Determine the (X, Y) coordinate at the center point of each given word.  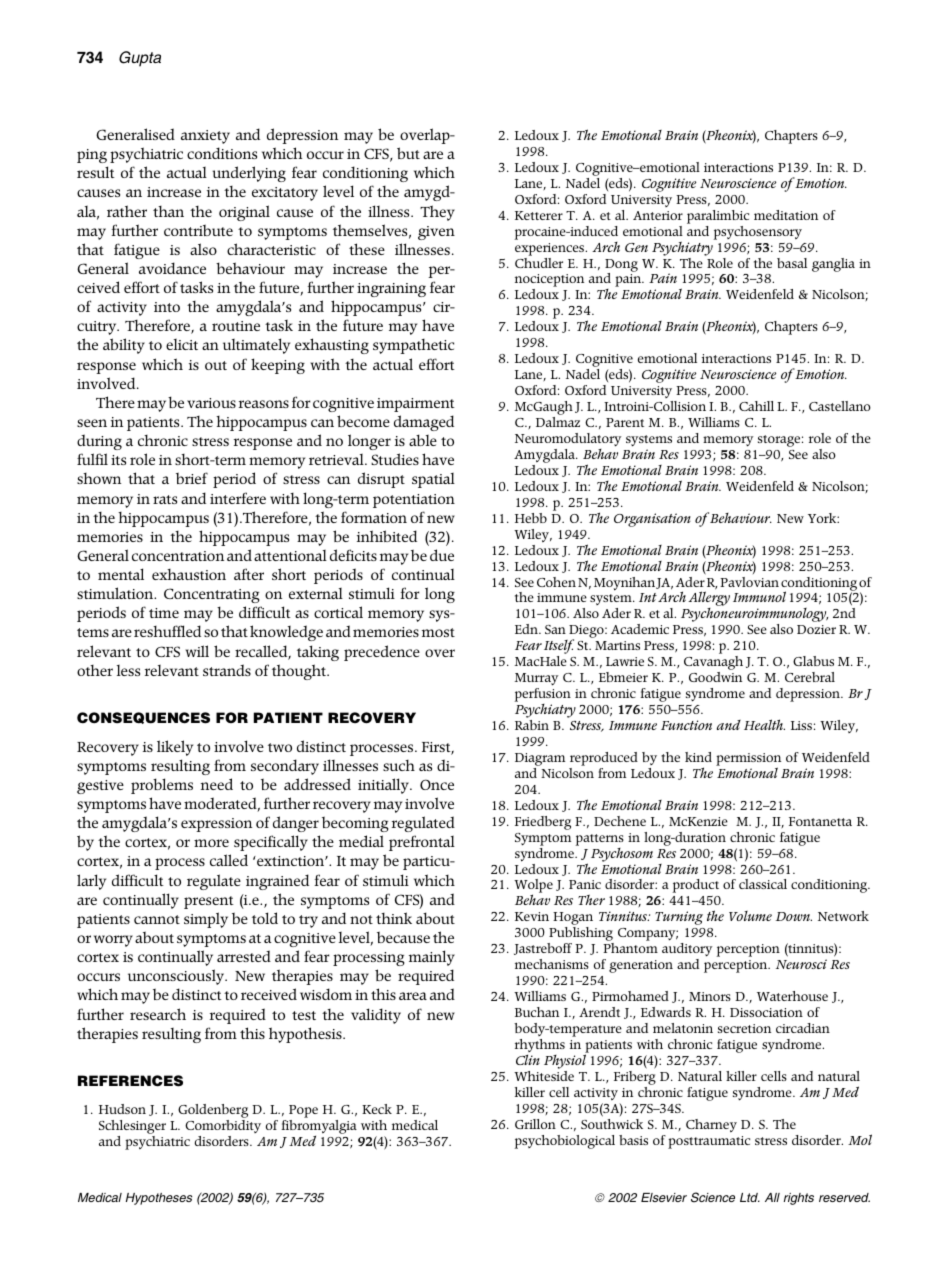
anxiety (205, 137)
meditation (786, 215)
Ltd (750, 1197)
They (437, 213)
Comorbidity (223, 1126)
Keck (377, 1109)
